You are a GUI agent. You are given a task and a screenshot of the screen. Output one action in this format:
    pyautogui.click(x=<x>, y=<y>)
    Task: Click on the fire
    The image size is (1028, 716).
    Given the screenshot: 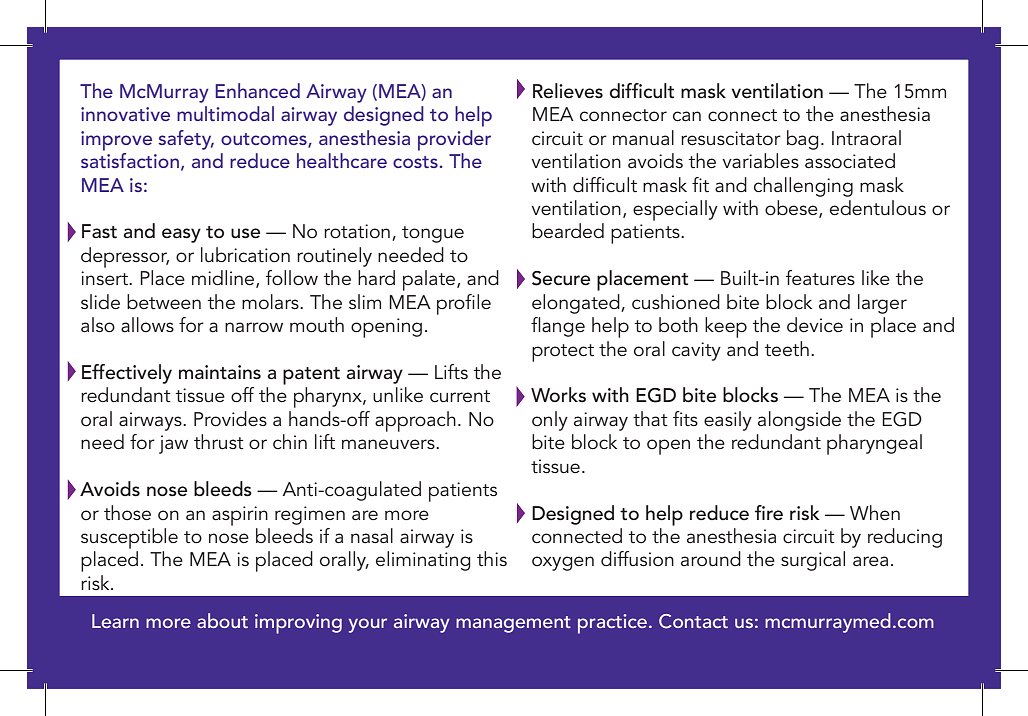 What is the action you would take?
    pyautogui.click(x=769, y=513)
